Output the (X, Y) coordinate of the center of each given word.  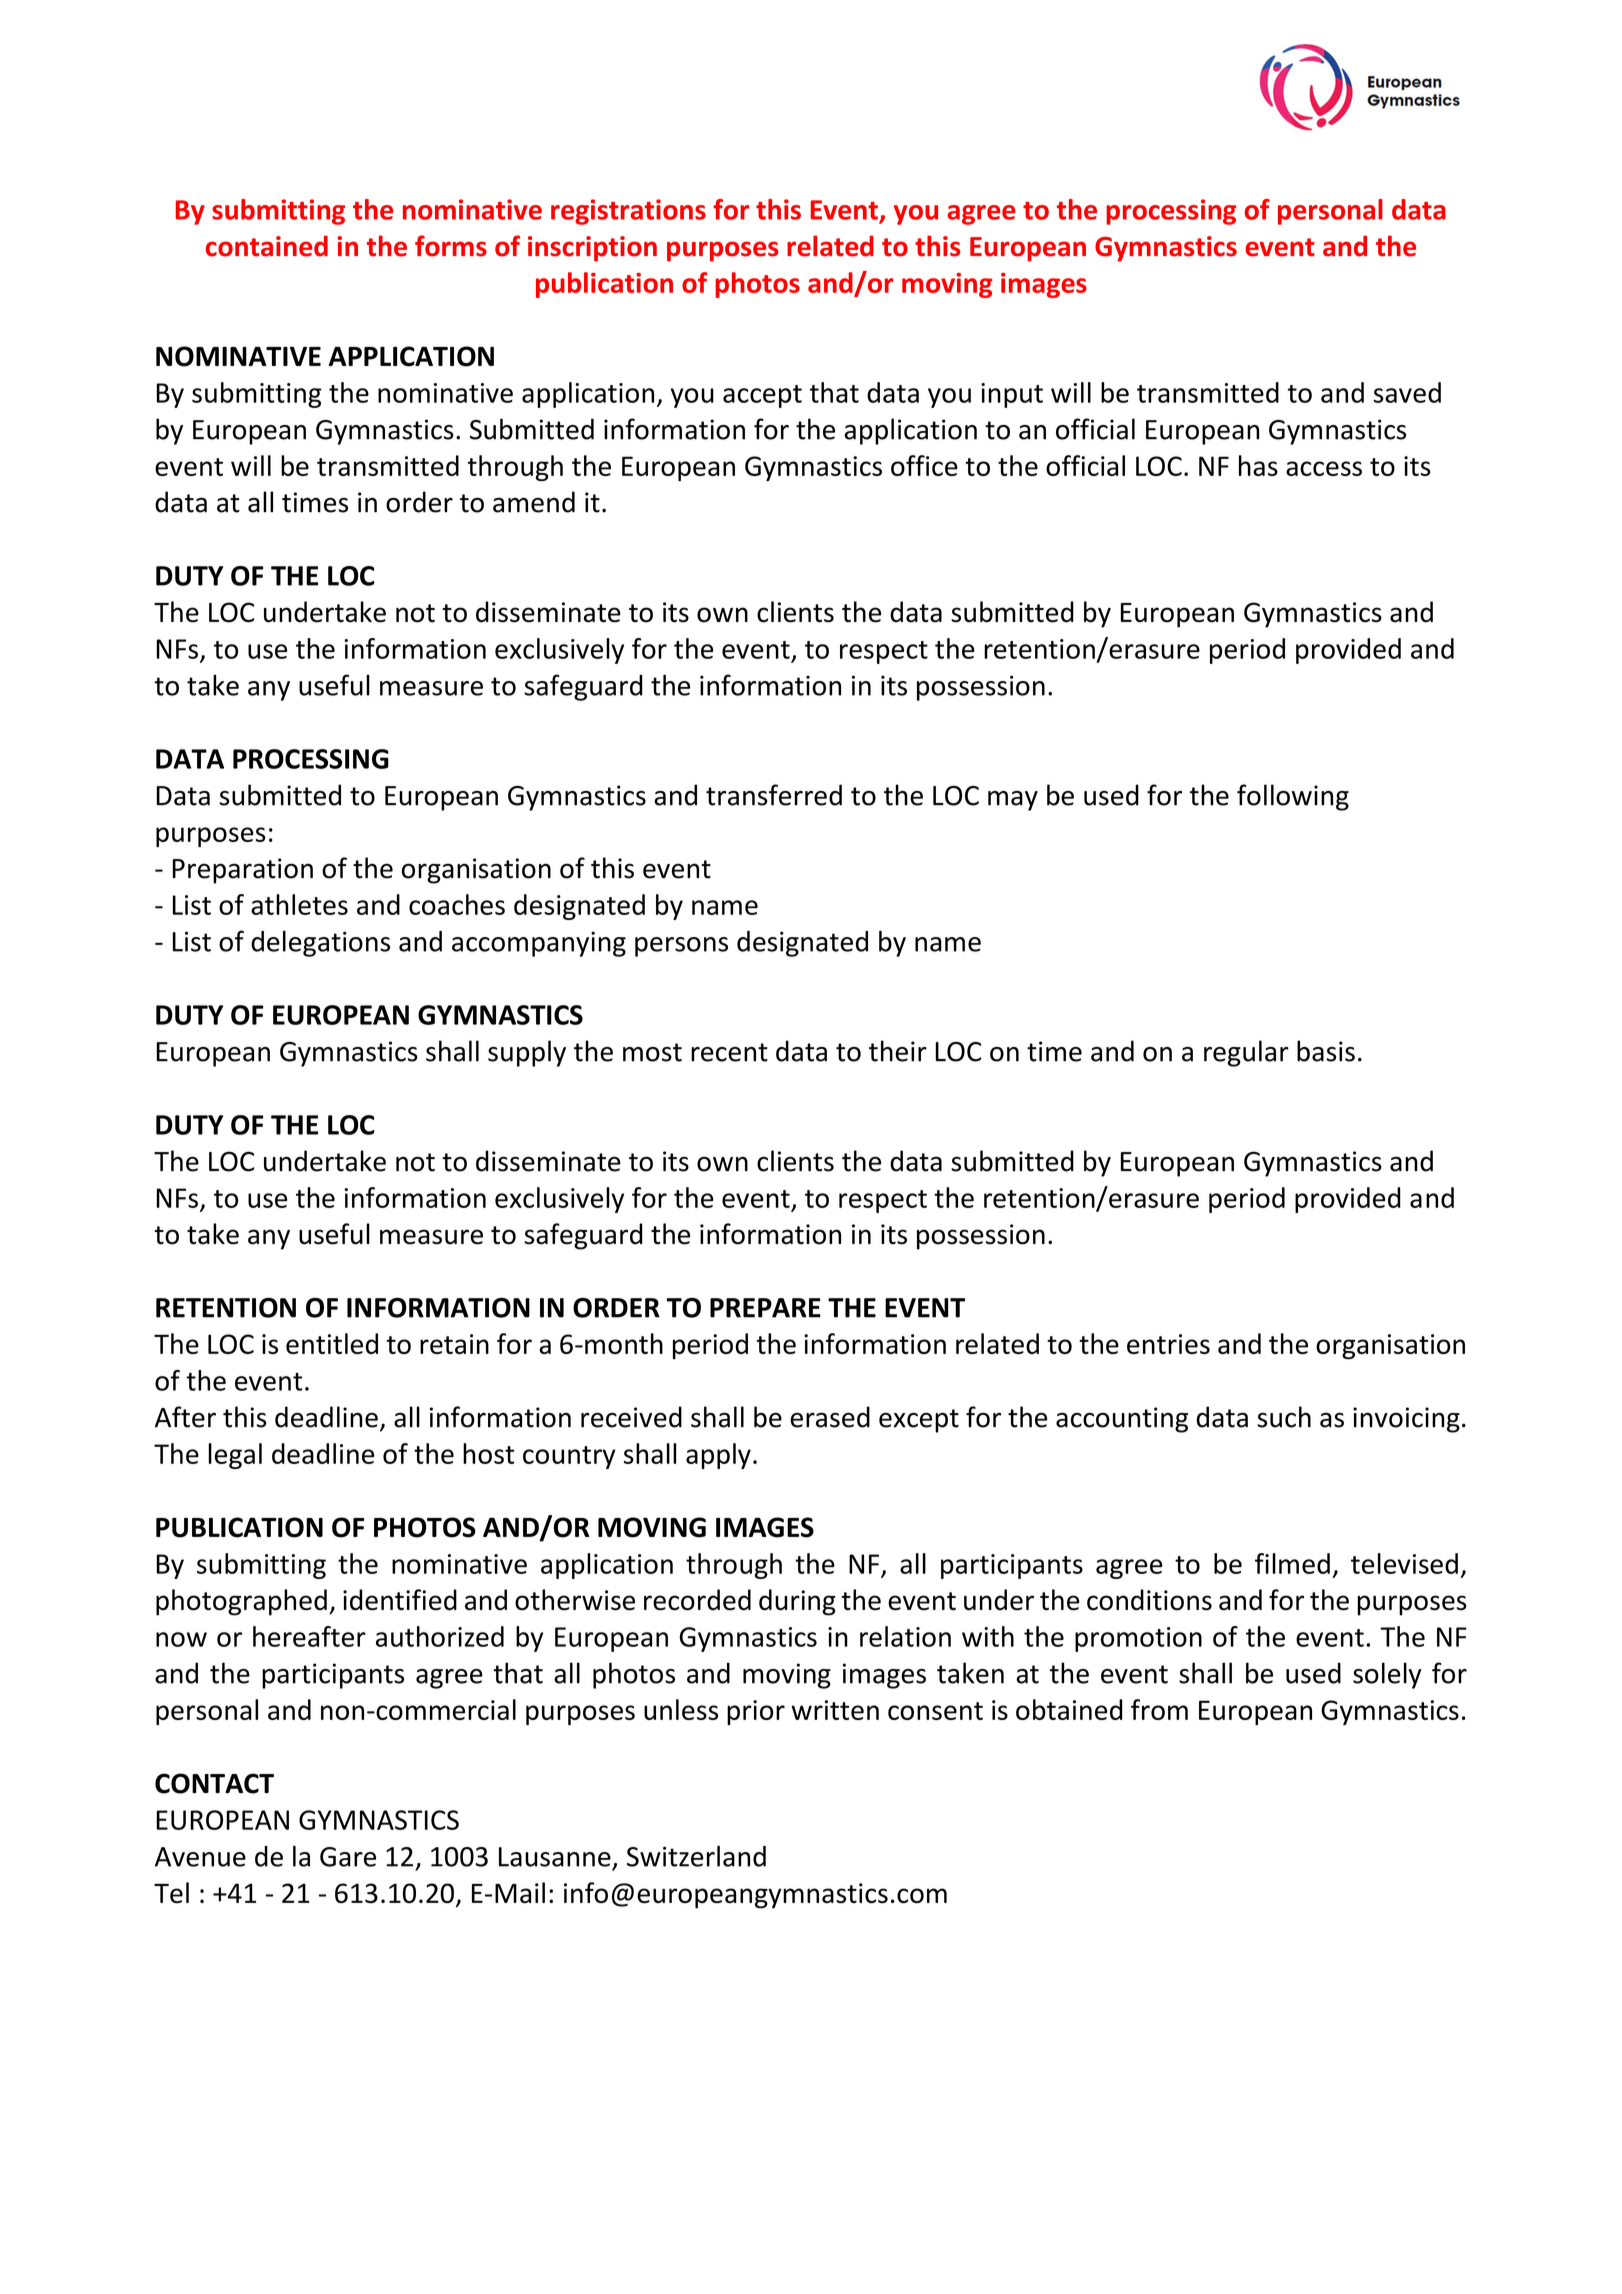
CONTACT (214, 1783)
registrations (628, 212)
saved (1407, 392)
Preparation (243, 871)
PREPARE (765, 1308)
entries (1168, 1344)
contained (267, 246)
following (1293, 797)
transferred (774, 795)
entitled (332, 1343)
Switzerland (696, 1856)
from (1159, 1709)
